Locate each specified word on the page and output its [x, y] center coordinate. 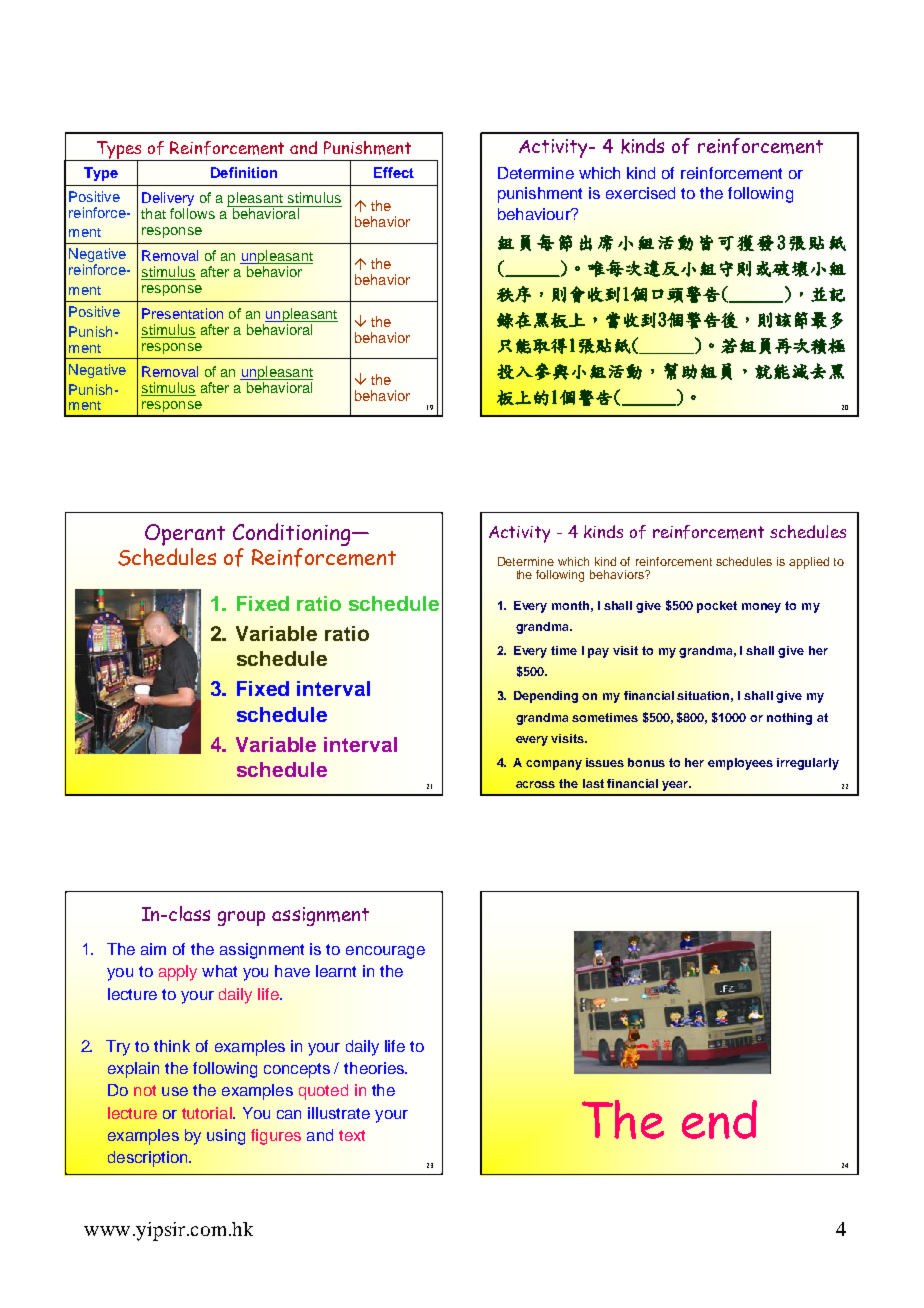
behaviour [535, 214]
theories [375, 1068]
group [241, 918]
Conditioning [293, 534]
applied [809, 563]
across [535, 784]
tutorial [208, 1113]
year [676, 786]
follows [192, 213]
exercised [640, 193]
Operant [185, 535]
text [352, 1135]
